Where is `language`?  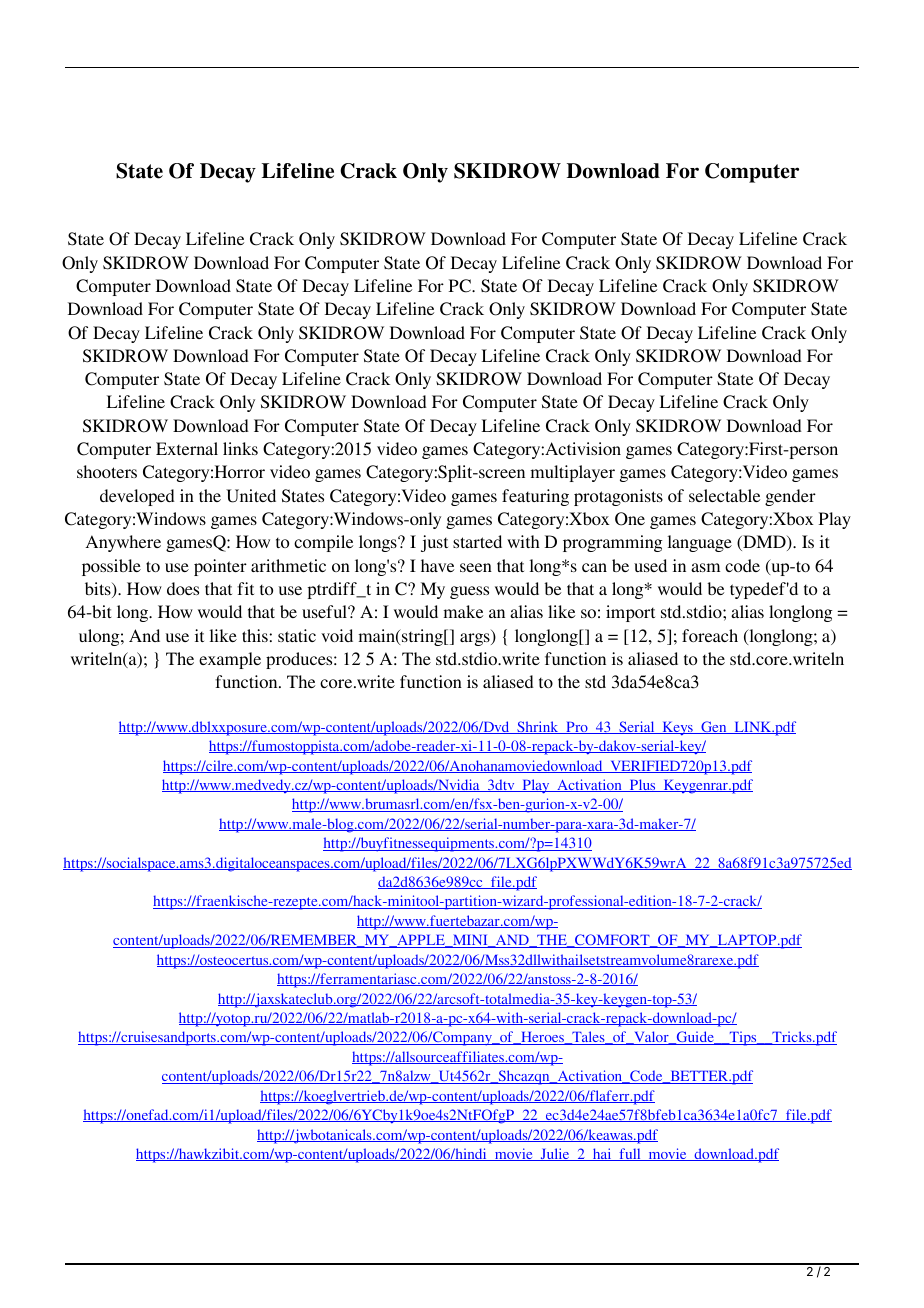 language is located at coordinates (700, 543).
